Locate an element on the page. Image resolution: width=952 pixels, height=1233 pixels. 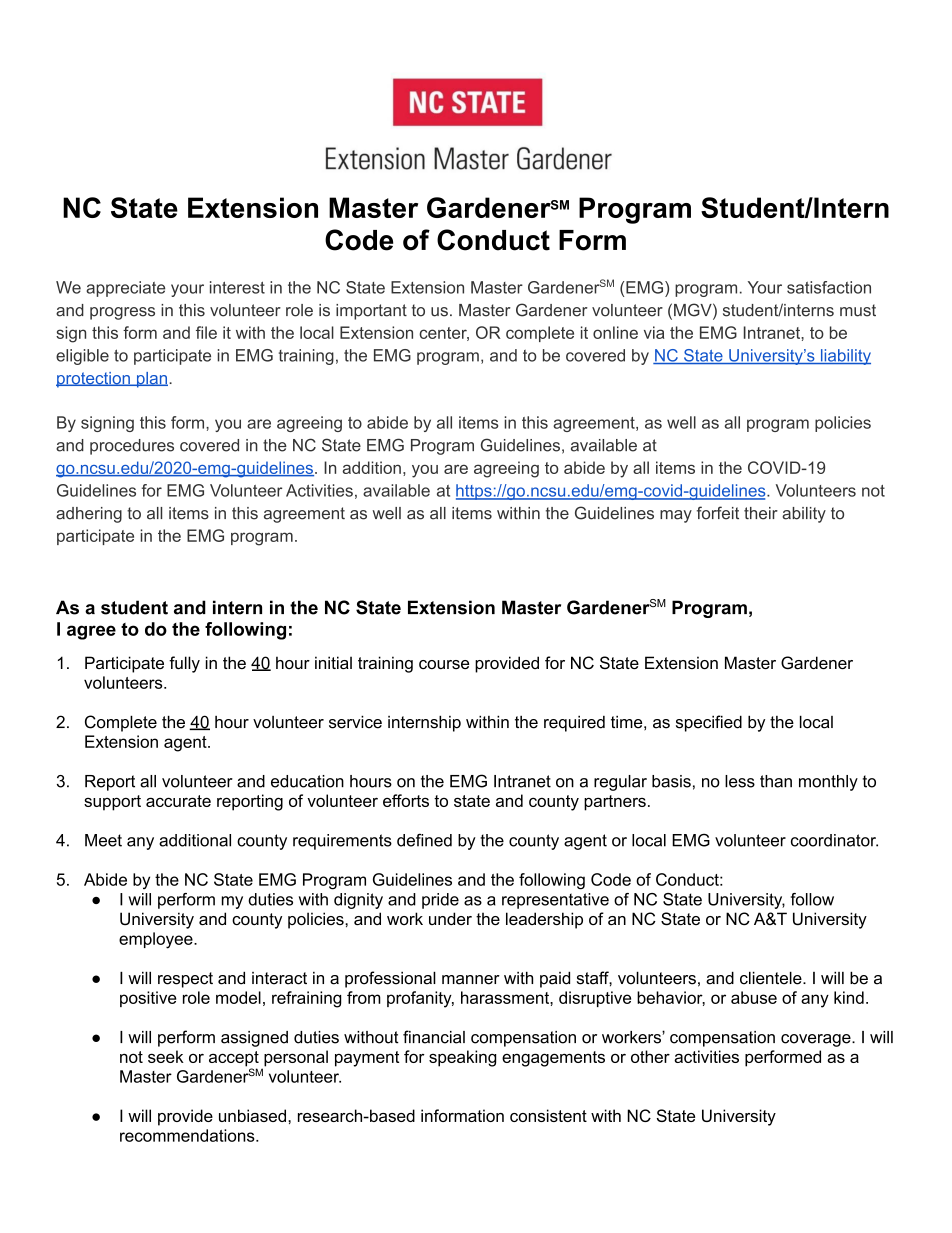
important is located at coordinates (371, 312).
